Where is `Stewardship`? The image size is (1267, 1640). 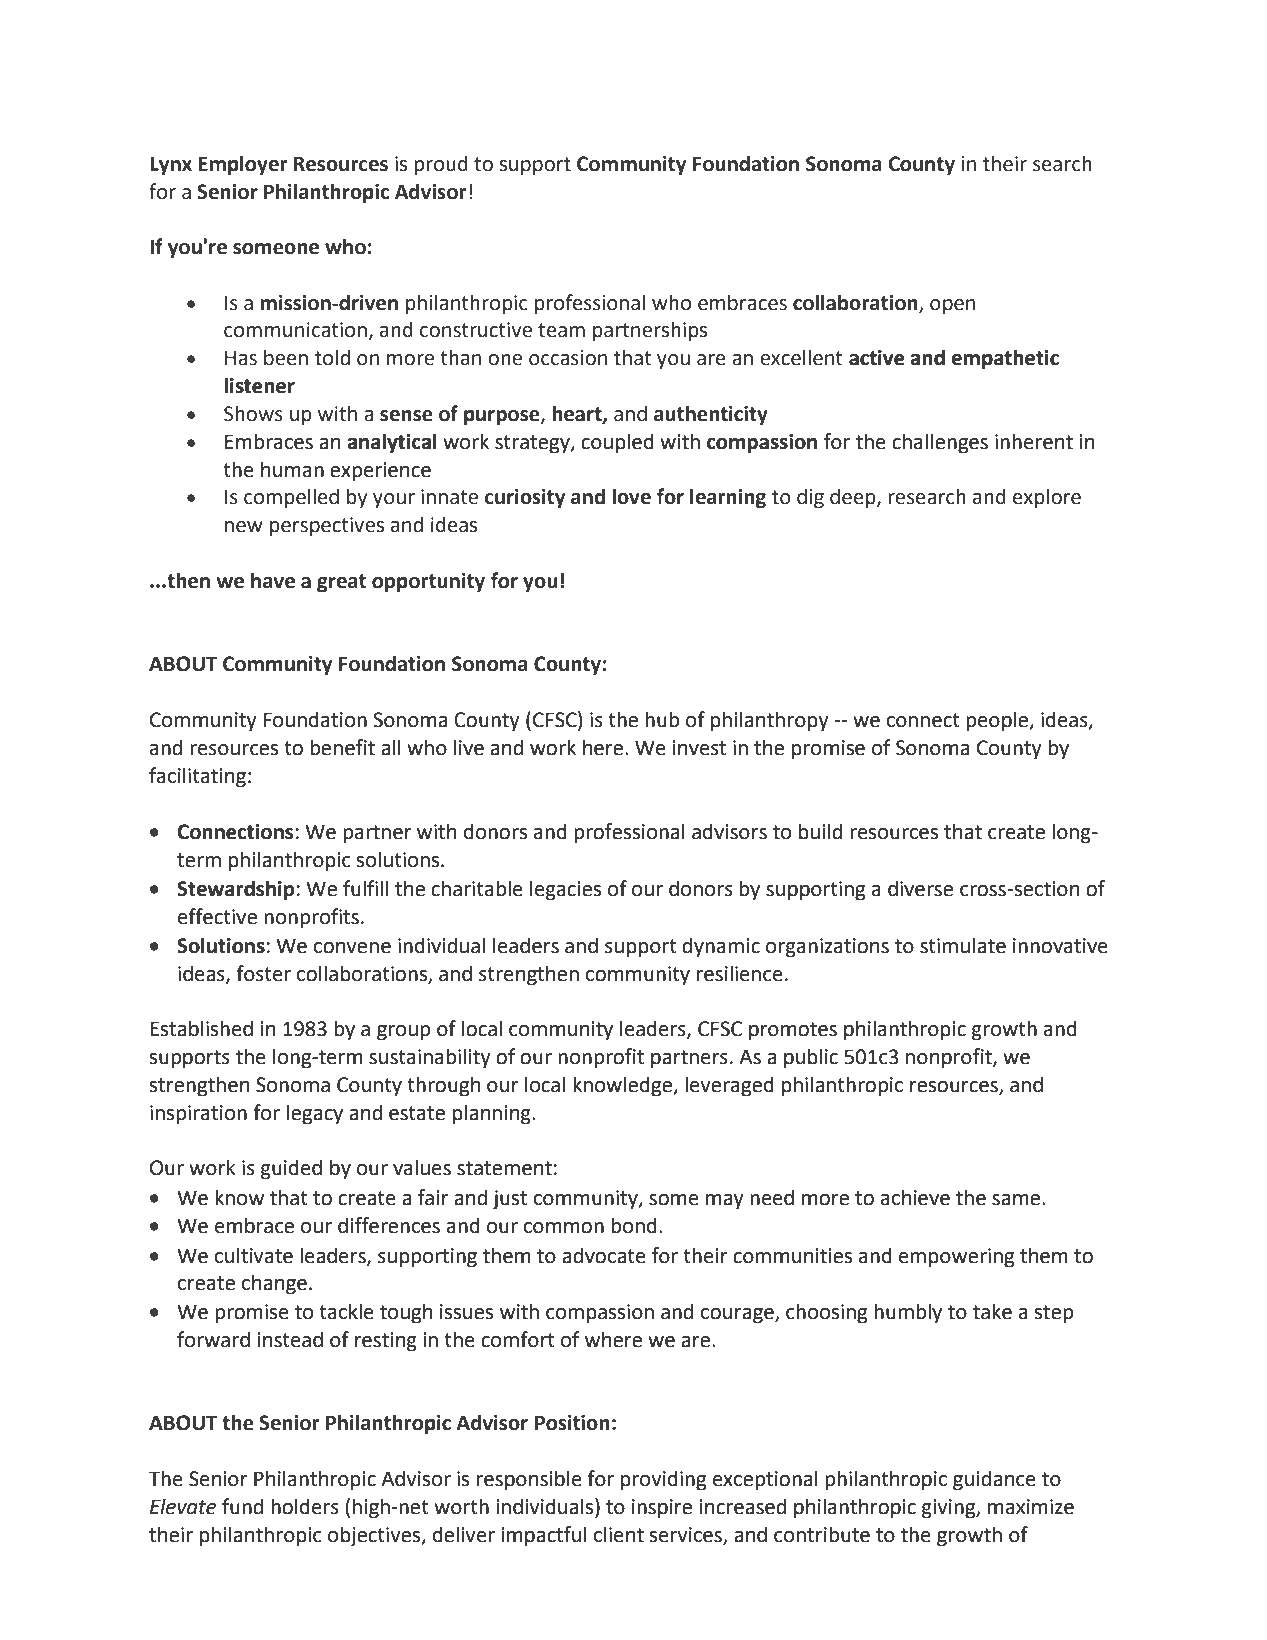
Stewardship is located at coordinates (236, 890).
